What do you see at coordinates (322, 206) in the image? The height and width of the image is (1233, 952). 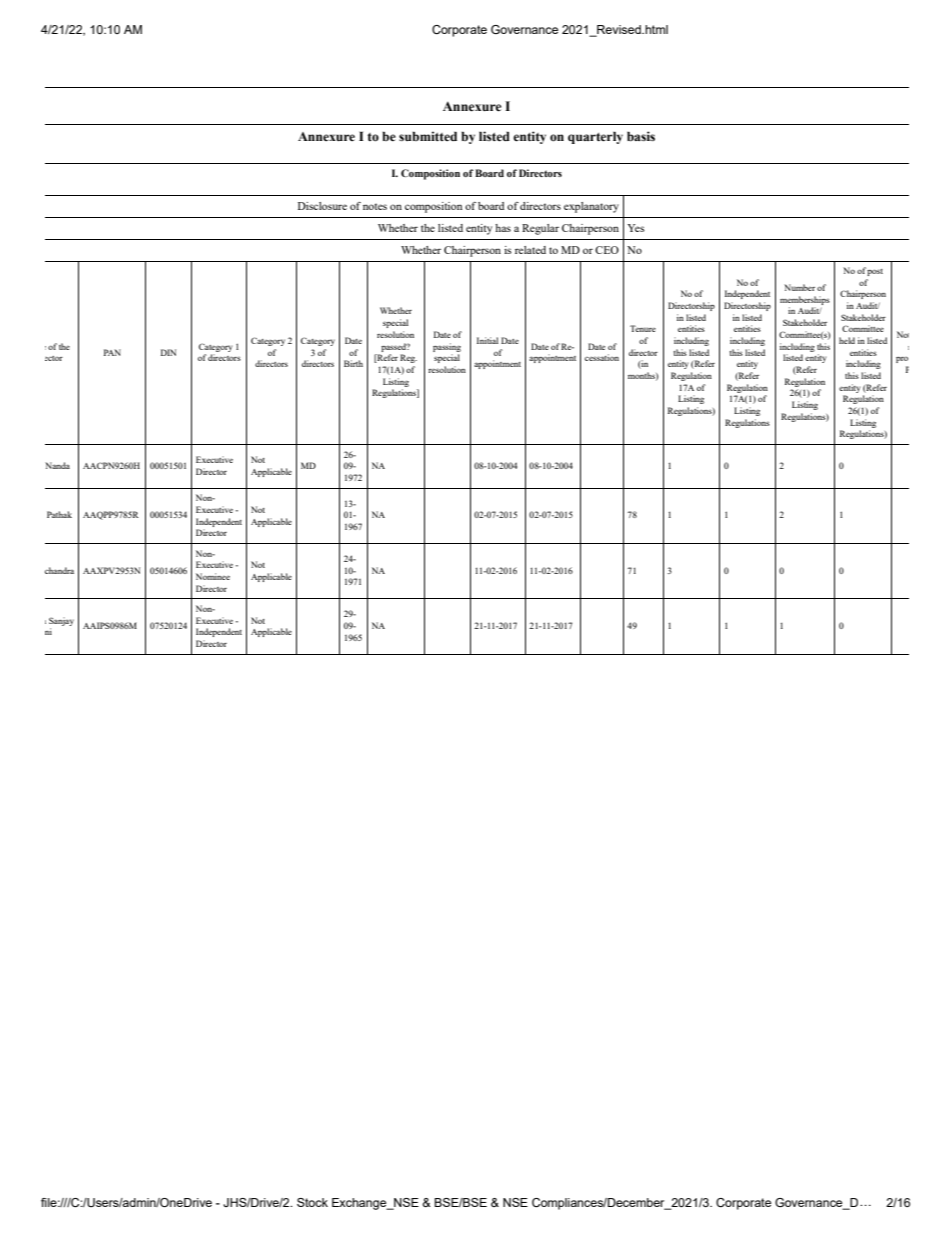 I see `Disclosure` at bounding box center [322, 206].
